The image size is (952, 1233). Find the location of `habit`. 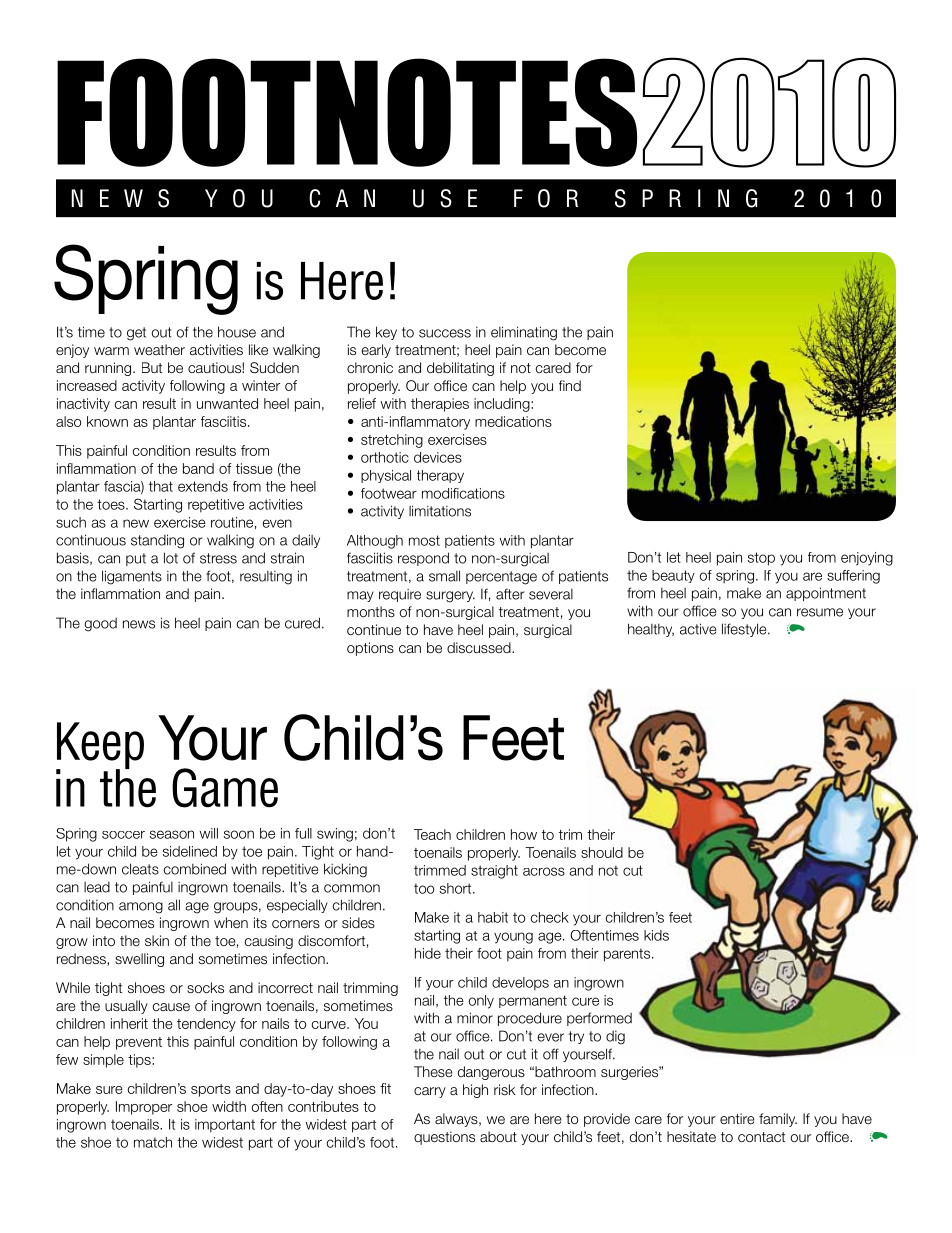

habit is located at coordinates (493, 917).
